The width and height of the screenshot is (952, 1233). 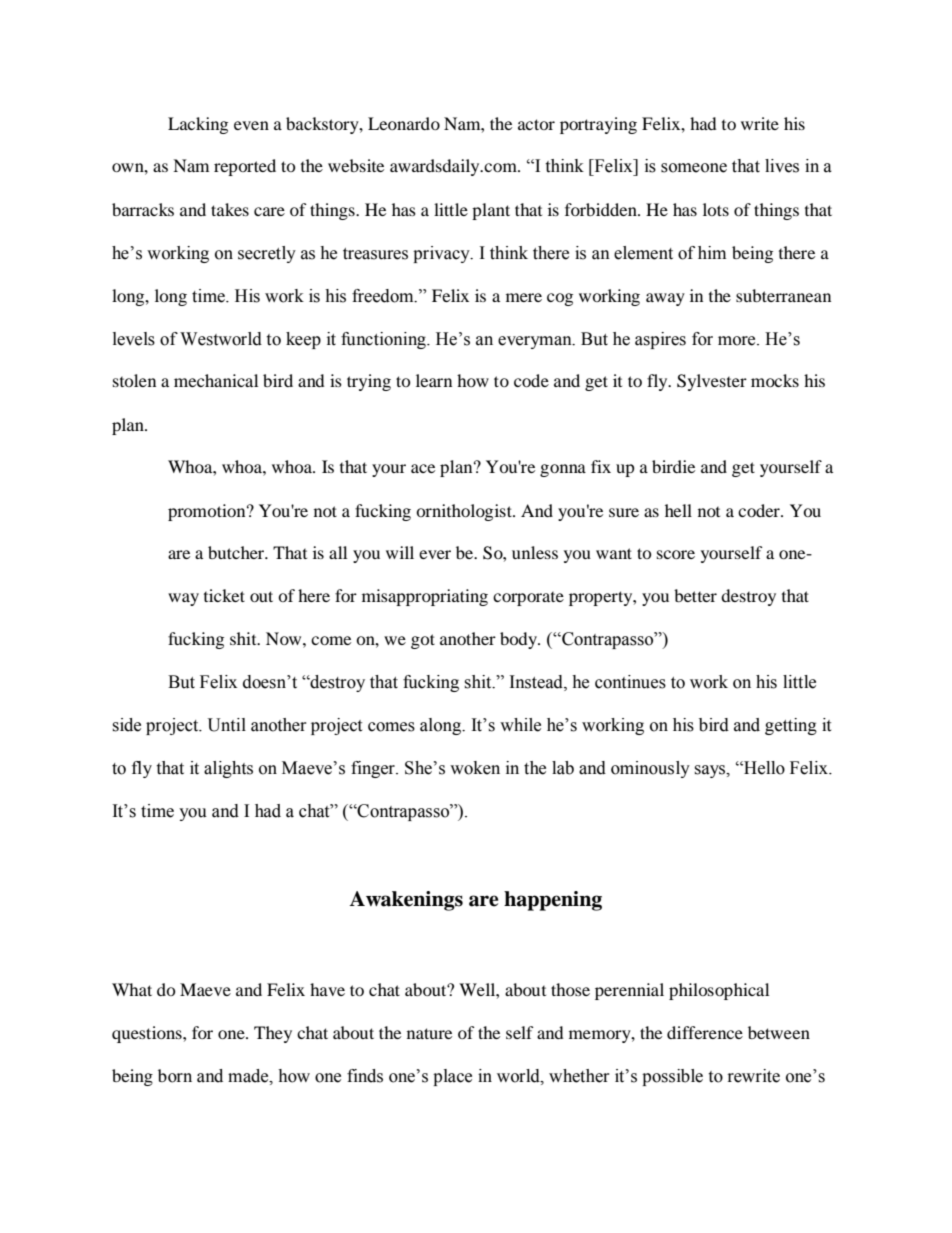 I want to click on ominously, so click(x=650, y=769).
